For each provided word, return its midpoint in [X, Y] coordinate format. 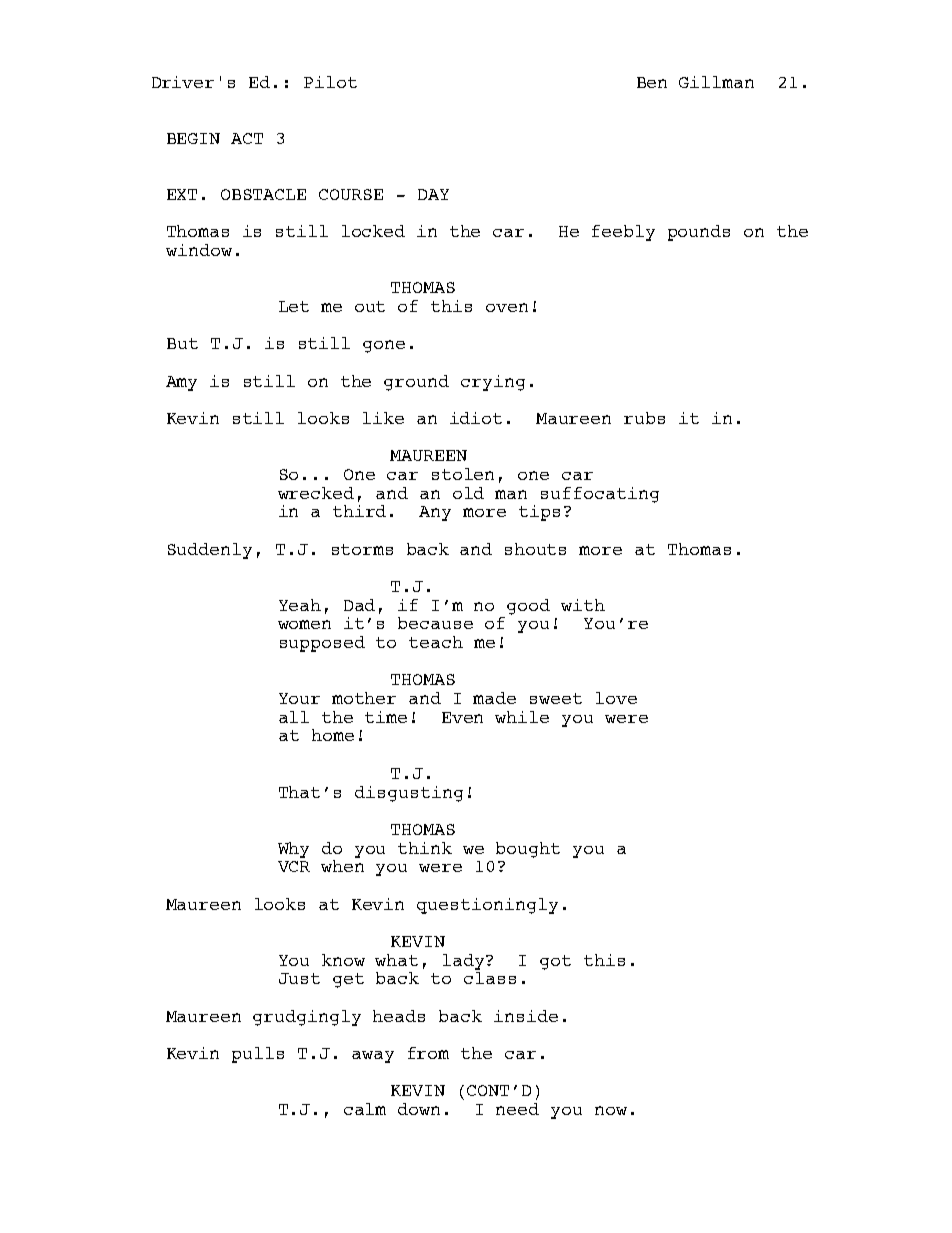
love [616, 698]
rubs [644, 418]
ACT [247, 138]
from [428, 1053]
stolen [463, 474]
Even [462, 717]
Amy [181, 383]
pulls [258, 1055]
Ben [652, 82]
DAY [433, 194]
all [294, 717]
